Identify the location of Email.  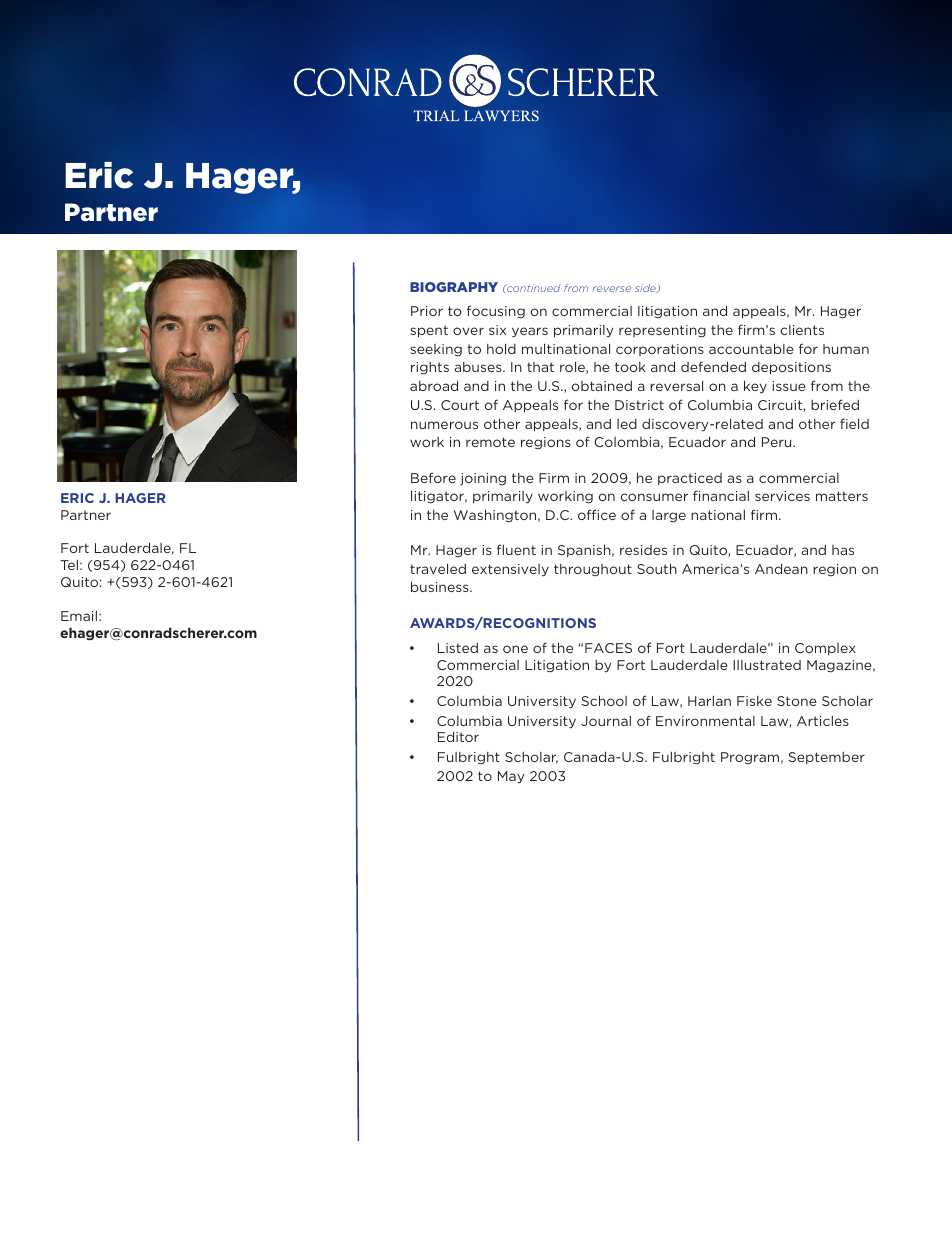
(79, 616).
